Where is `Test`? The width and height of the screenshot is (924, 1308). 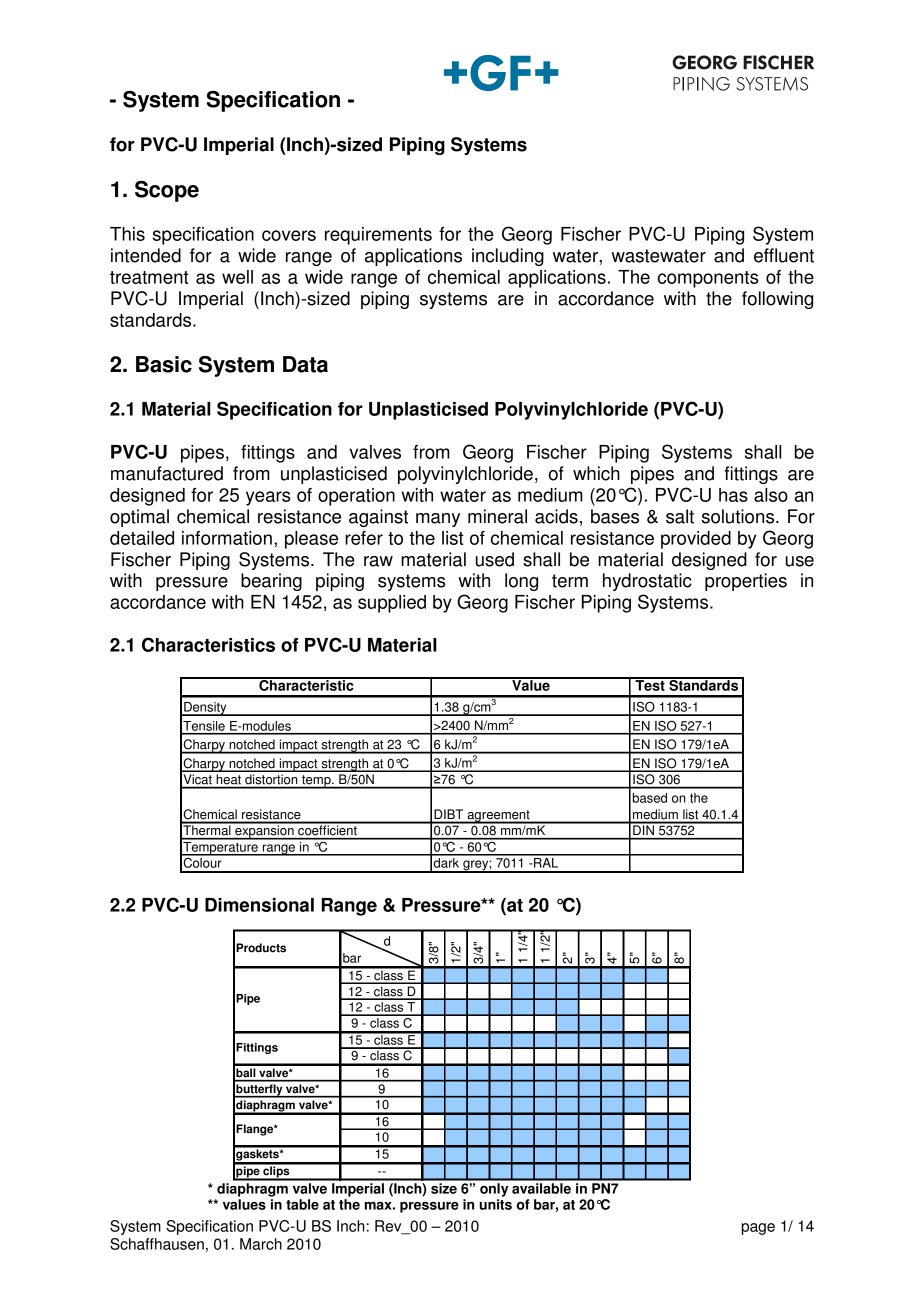
Test is located at coordinates (650, 684).
